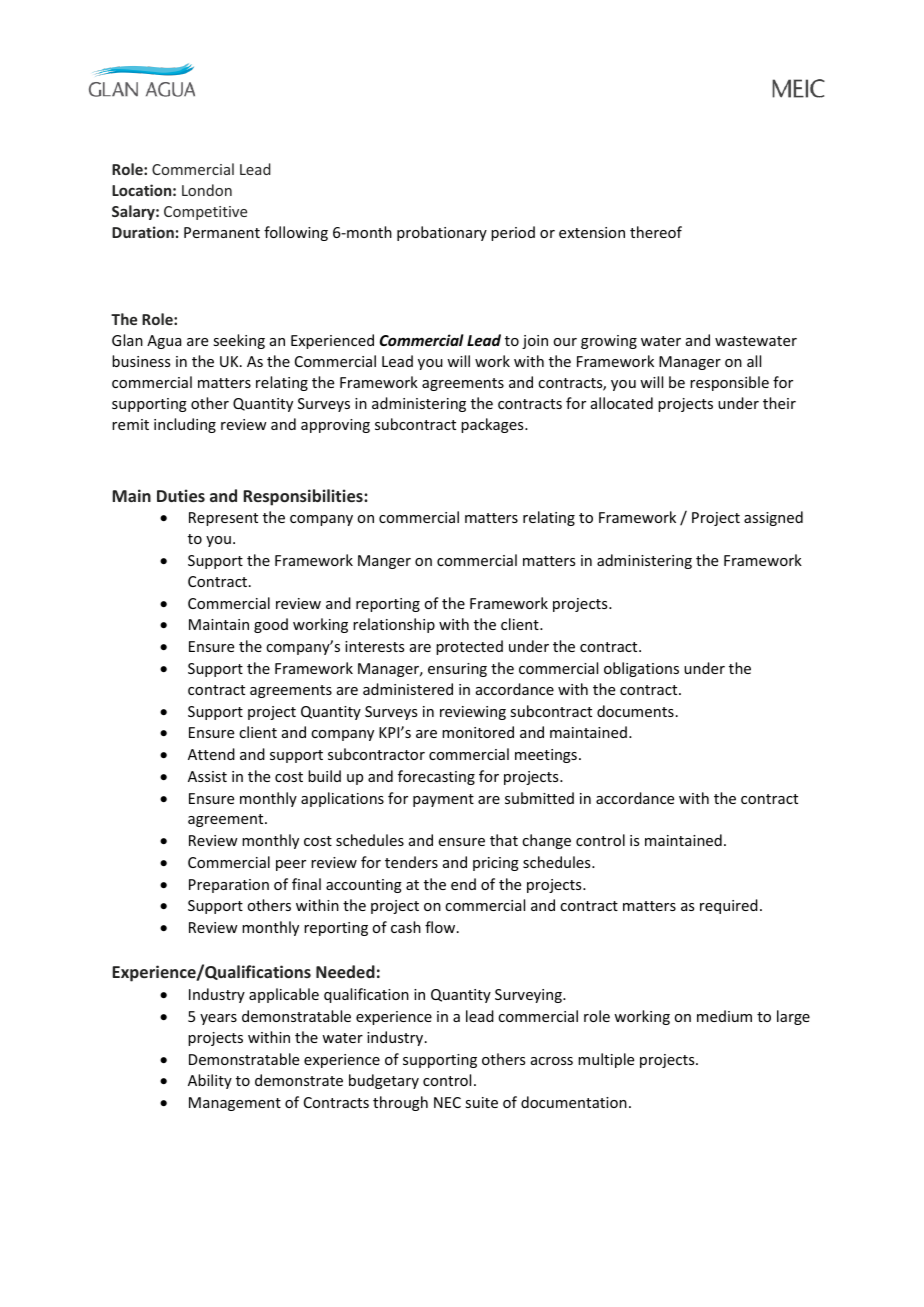  I want to click on protected, so click(469, 647).
